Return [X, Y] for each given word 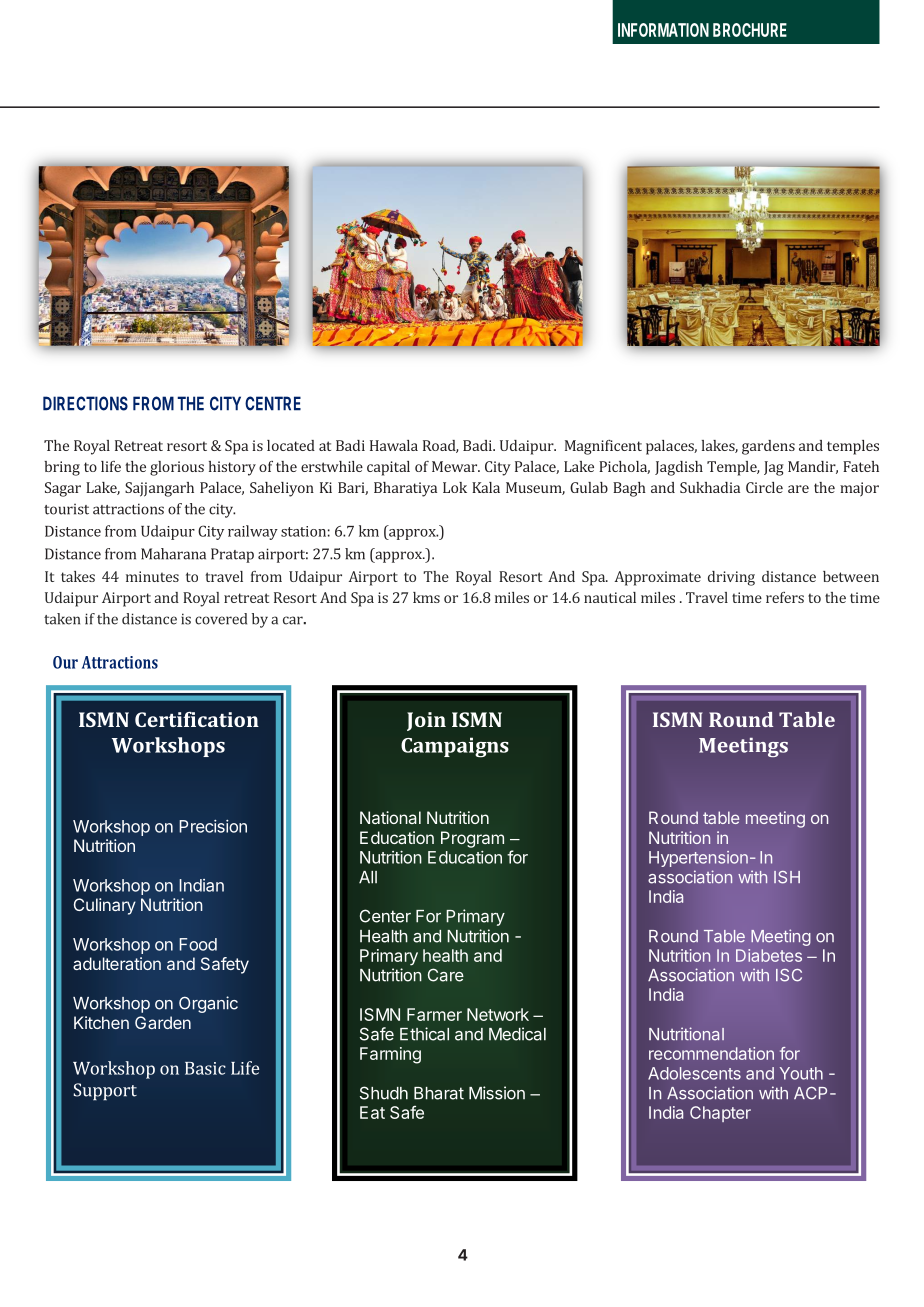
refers [785, 597]
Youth [801, 1073]
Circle [764, 487]
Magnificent [603, 447]
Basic [205, 1068]
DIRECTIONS [85, 403]
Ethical [424, 1034]
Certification [197, 719]
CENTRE [273, 403]
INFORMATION [663, 30]
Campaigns [455, 747]
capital [388, 468]
